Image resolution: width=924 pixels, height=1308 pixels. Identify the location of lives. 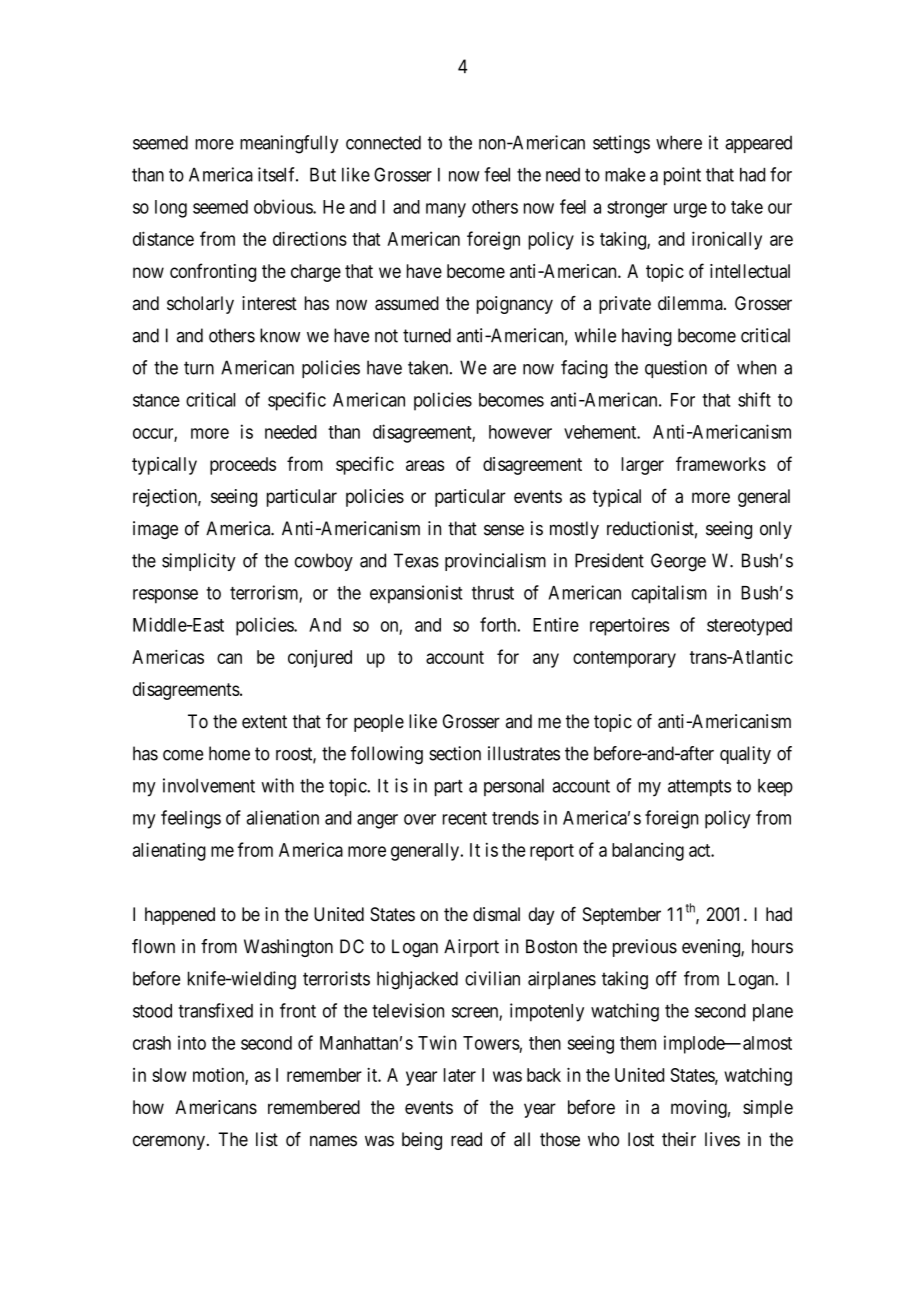
(722, 1139).
